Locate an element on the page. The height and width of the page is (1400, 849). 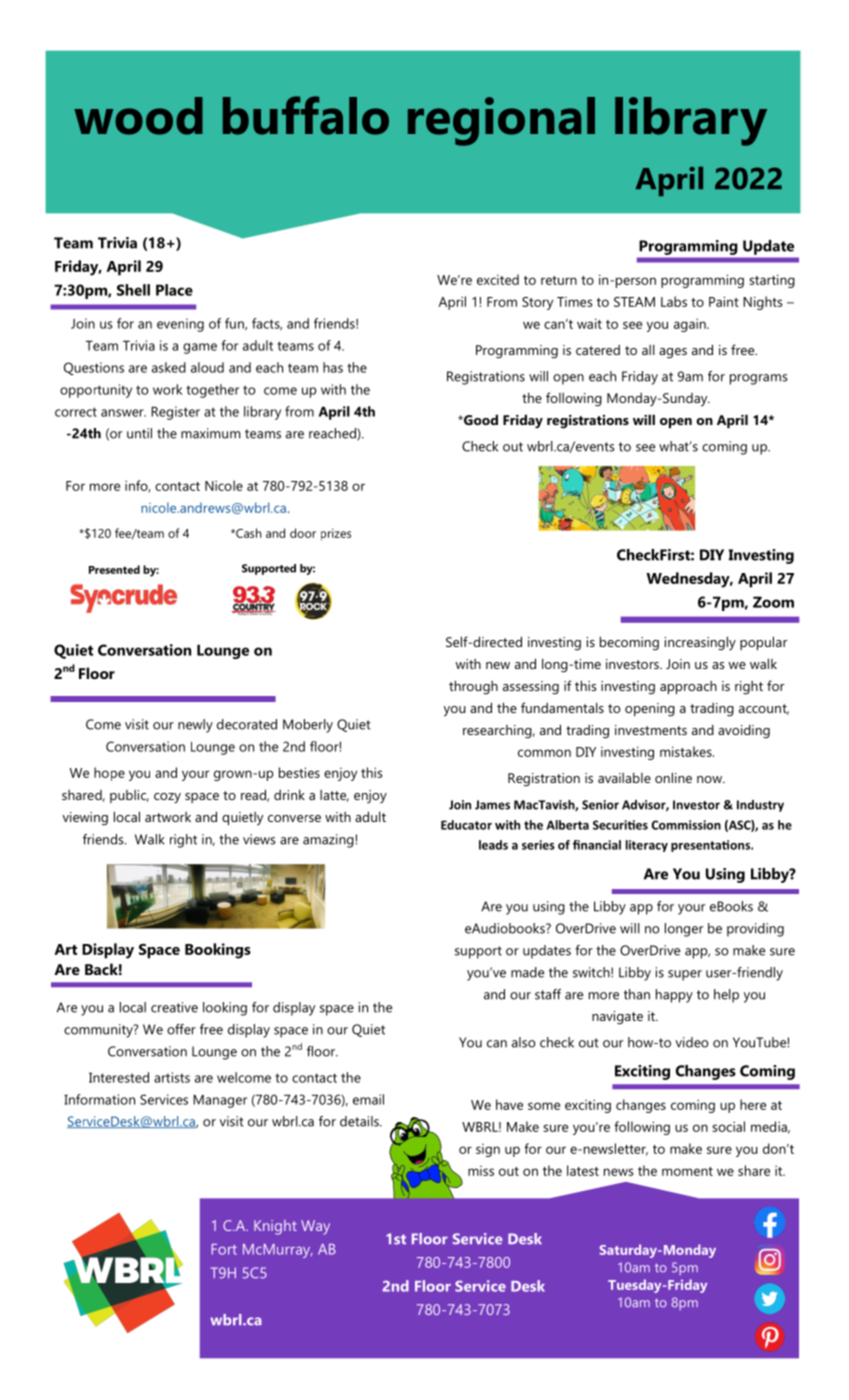
starting is located at coordinates (772, 281).
